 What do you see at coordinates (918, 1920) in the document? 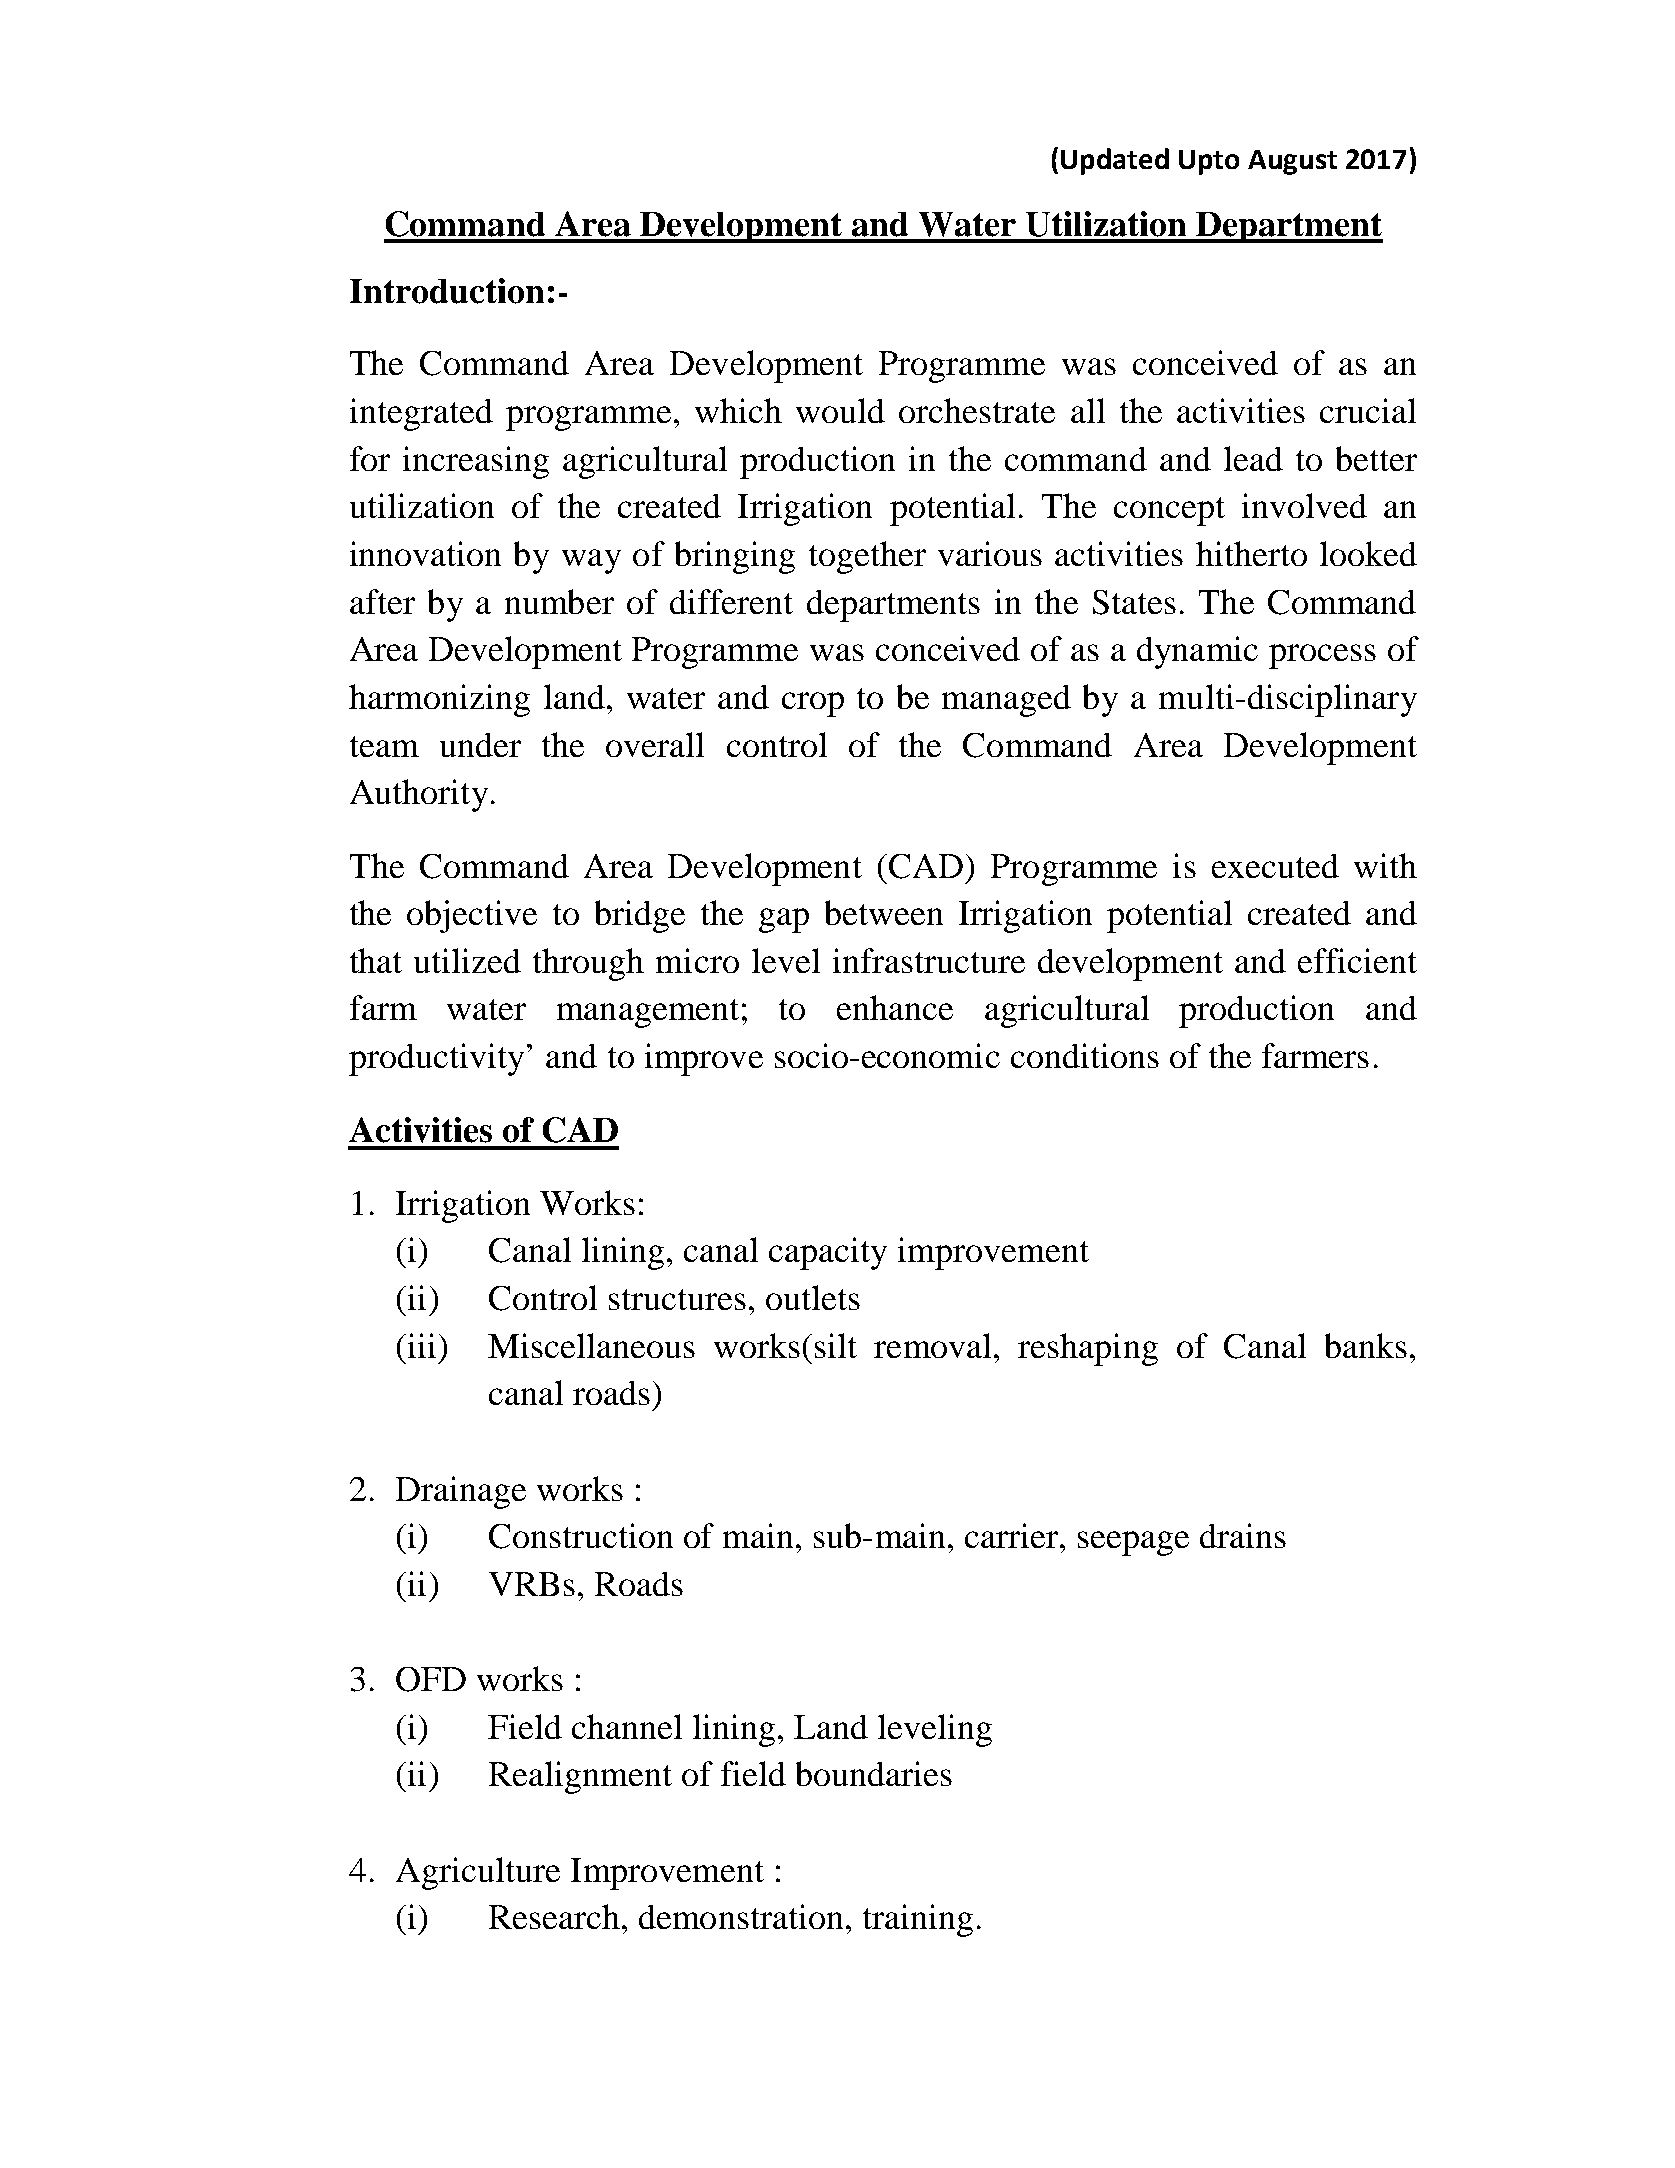
I see `training` at bounding box center [918, 1920].
